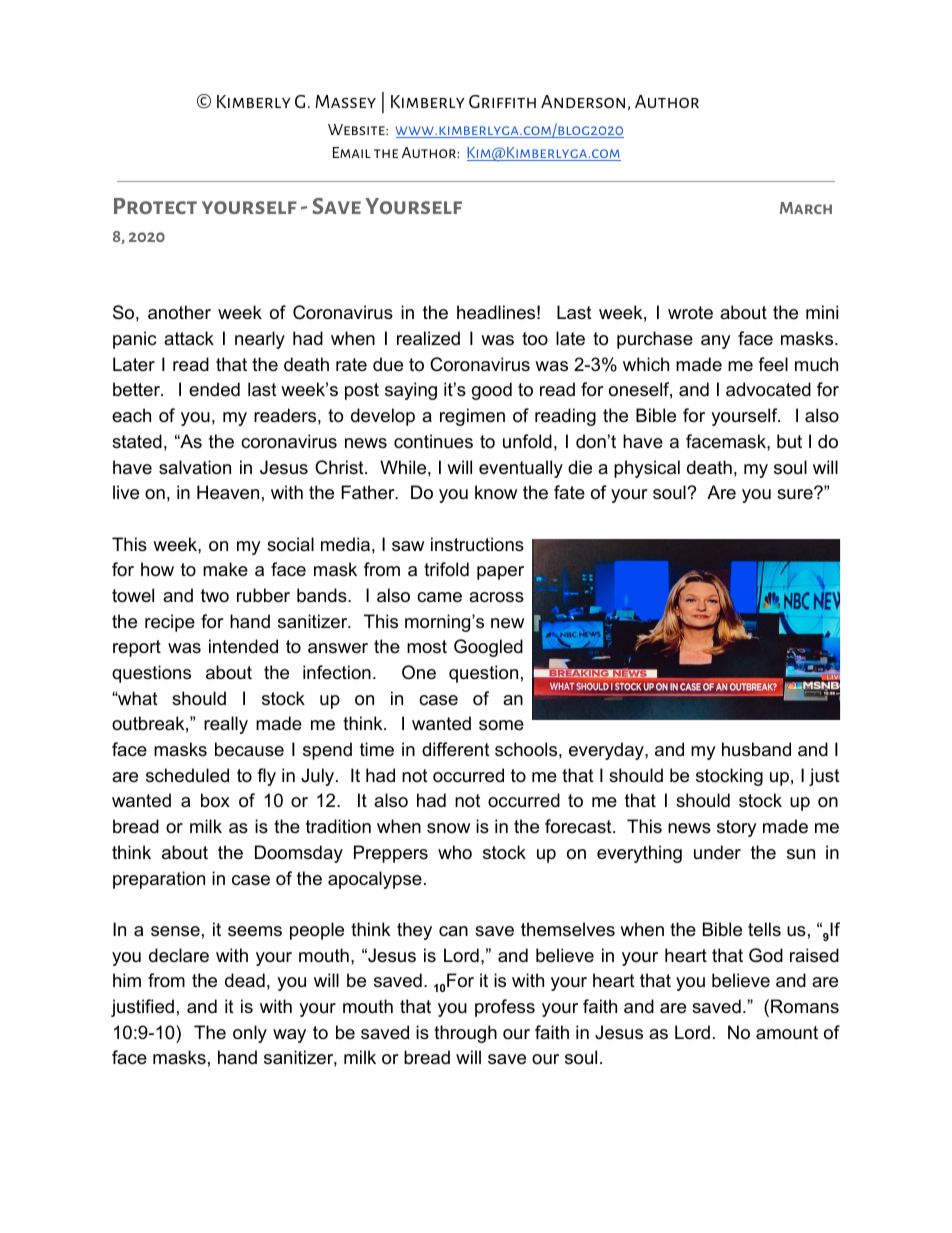 The image size is (952, 1233). What do you see at coordinates (502, 101) in the document?
I see `Griffith` at bounding box center [502, 101].
